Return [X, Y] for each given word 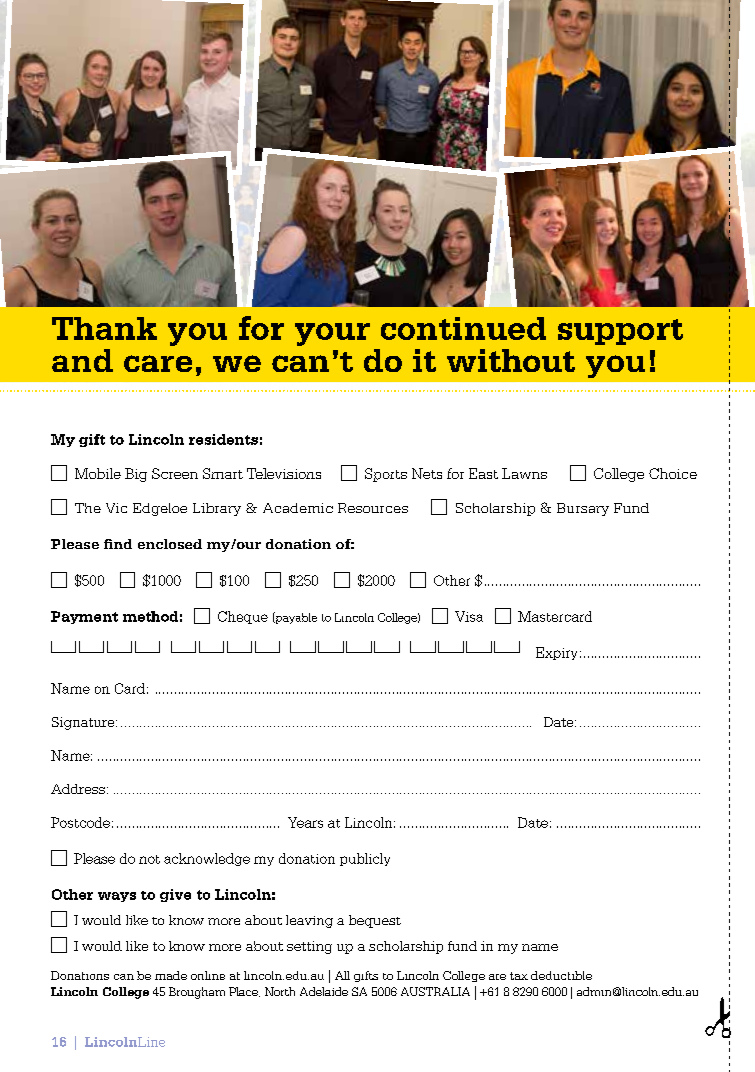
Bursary [583, 509]
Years [305, 822]
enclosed [170, 544]
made [171, 975]
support [620, 332]
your [332, 334]
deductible [561, 975]
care [158, 363]
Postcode [80, 822]
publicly [365, 859]
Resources [373, 508]
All [342, 975]
